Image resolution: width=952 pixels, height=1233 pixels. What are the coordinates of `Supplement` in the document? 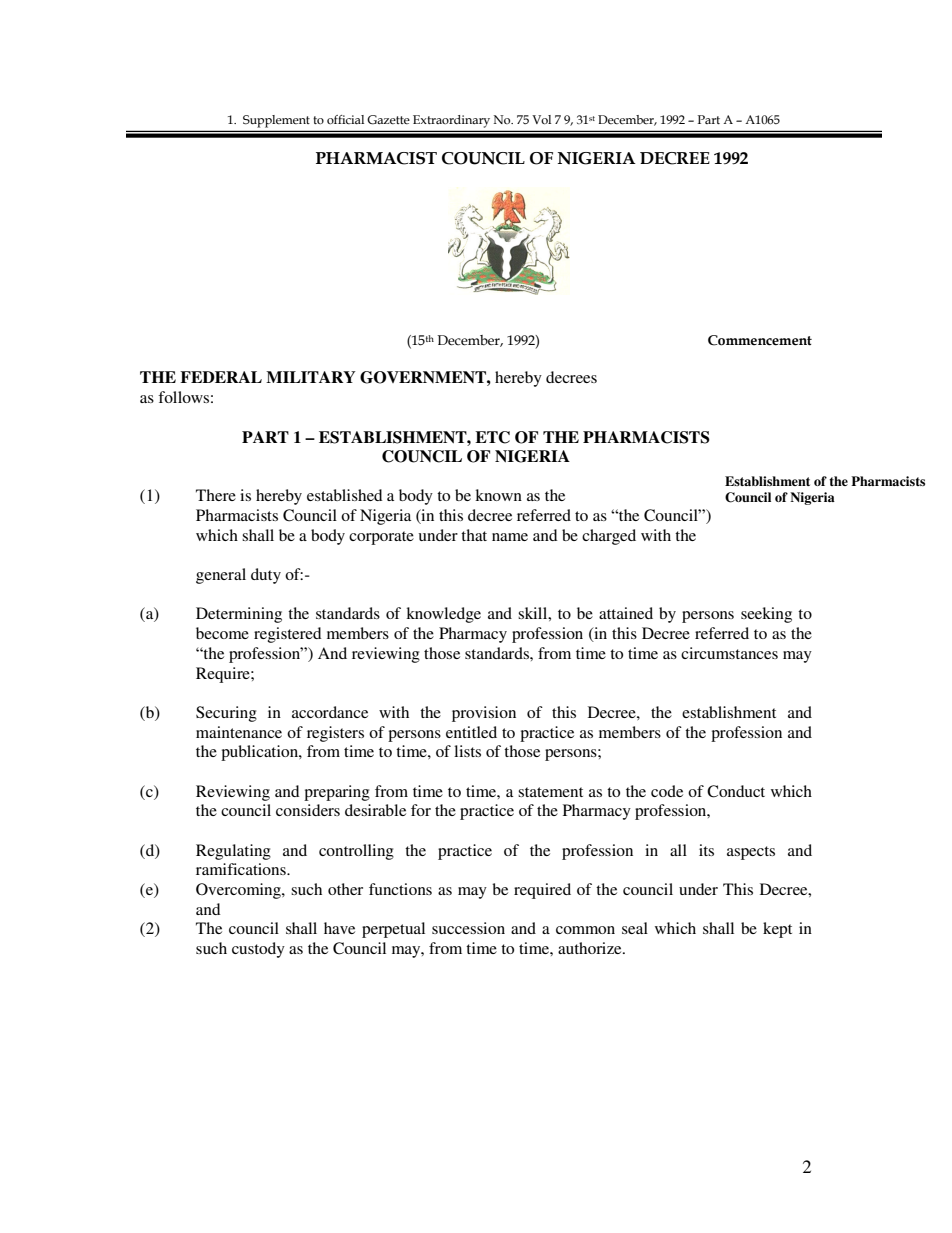 It's located at (276, 121).
